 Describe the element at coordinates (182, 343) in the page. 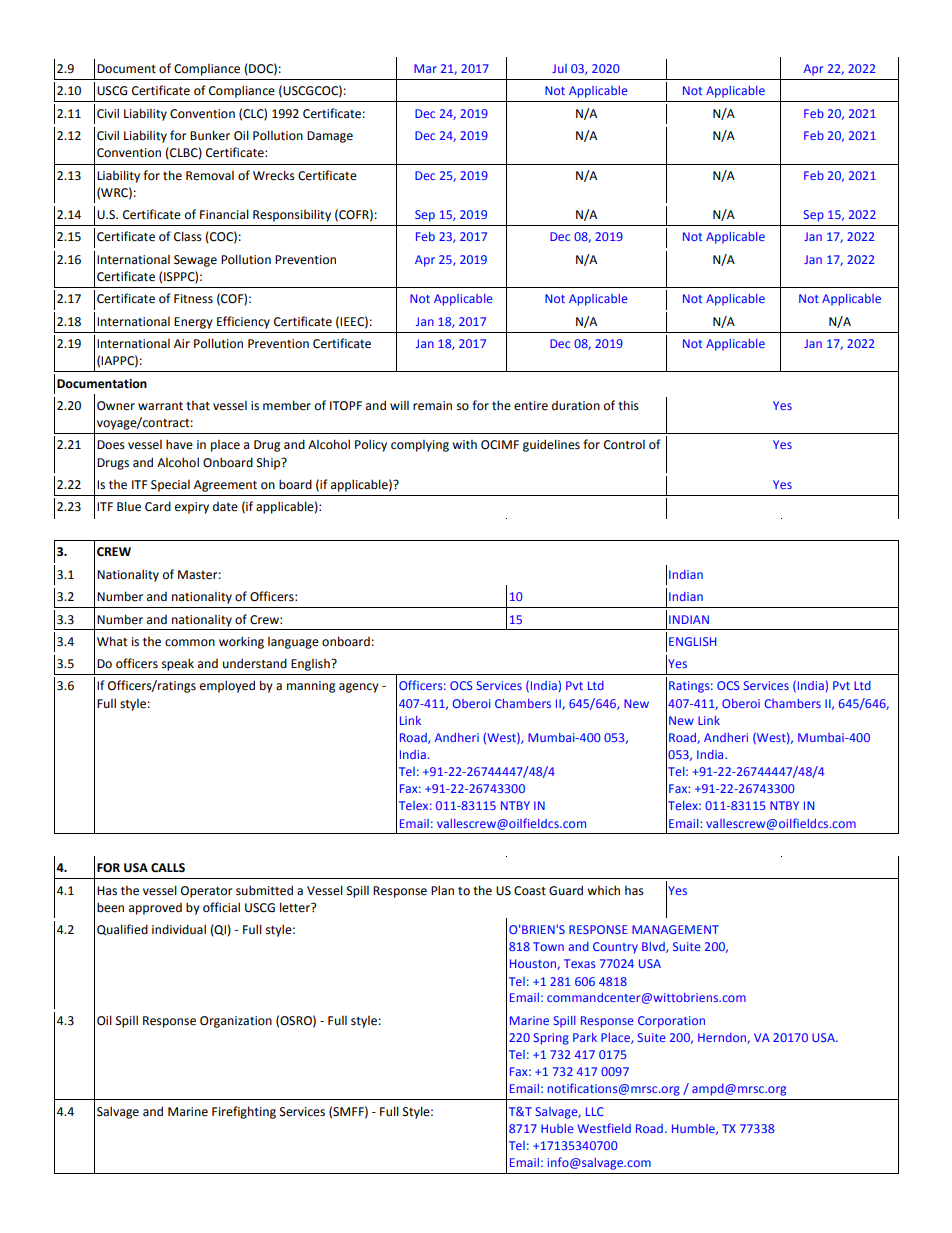

I see `Air` at that location.
